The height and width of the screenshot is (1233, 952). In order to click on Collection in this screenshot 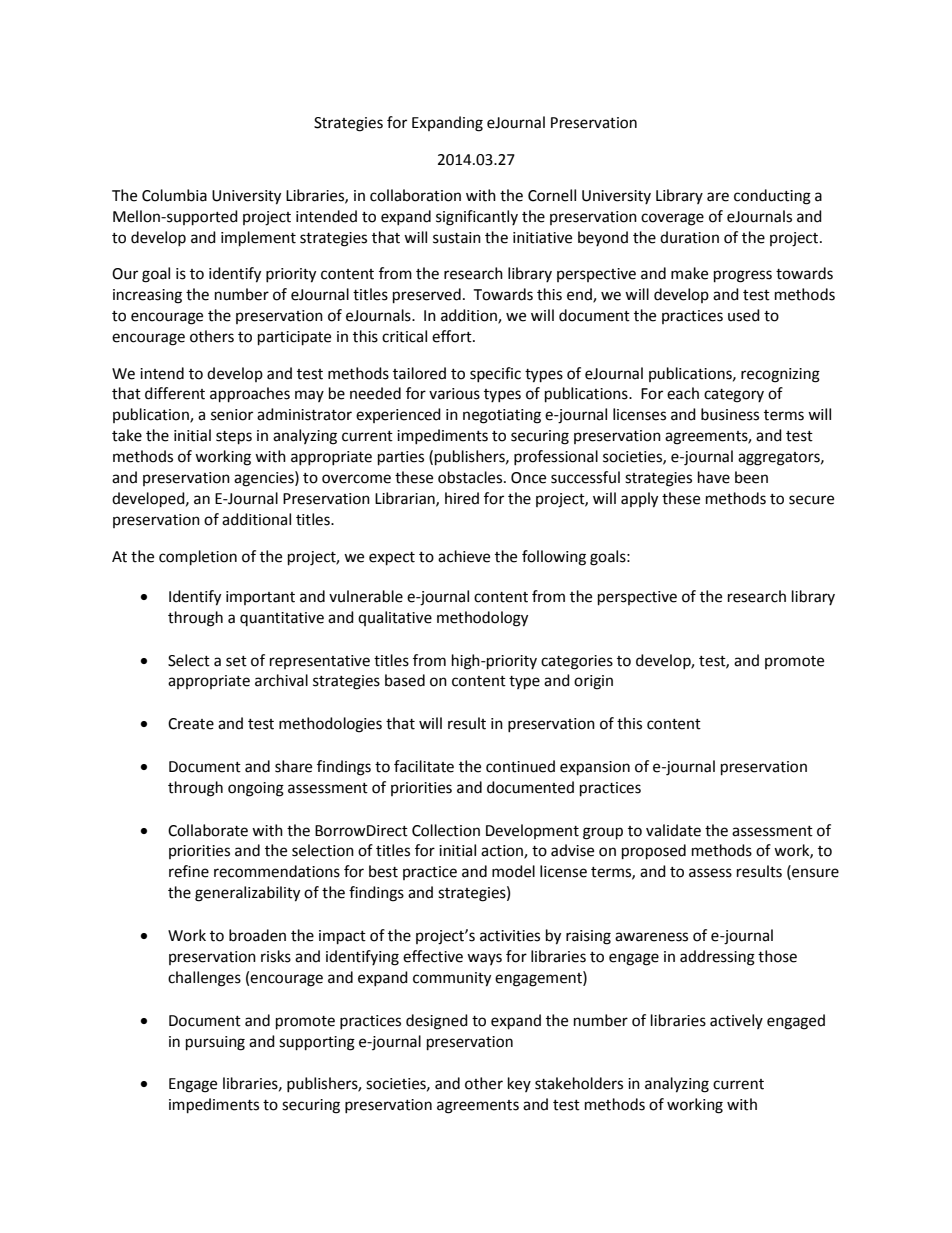, I will do `click(446, 830)`.
